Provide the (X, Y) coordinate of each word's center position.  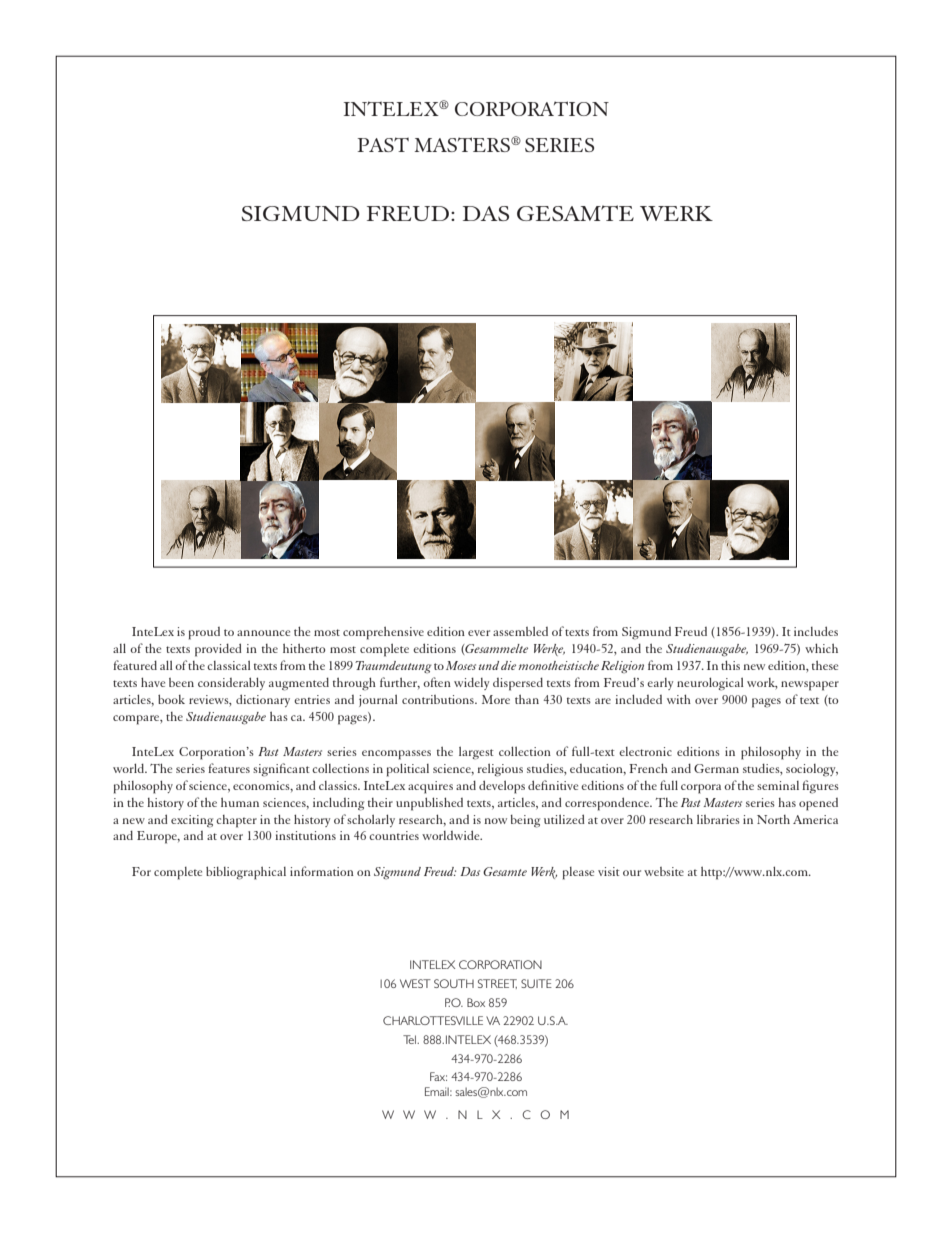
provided (218, 650)
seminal (778, 785)
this (730, 665)
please (578, 873)
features (229, 768)
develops (502, 787)
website (664, 871)
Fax (438, 1076)
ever (479, 633)
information (322, 871)
